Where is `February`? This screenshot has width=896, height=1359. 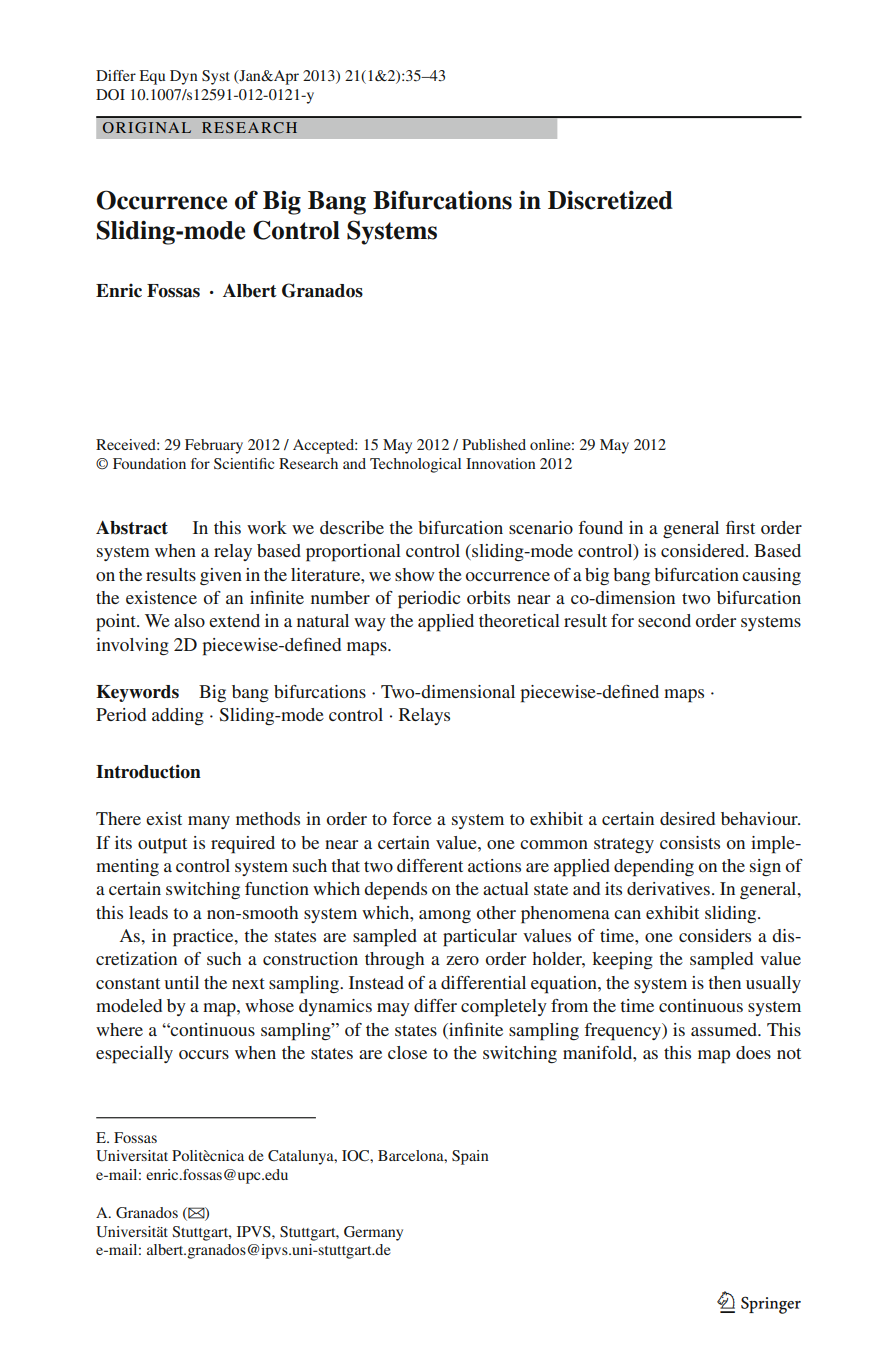 February is located at coordinates (214, 446).
